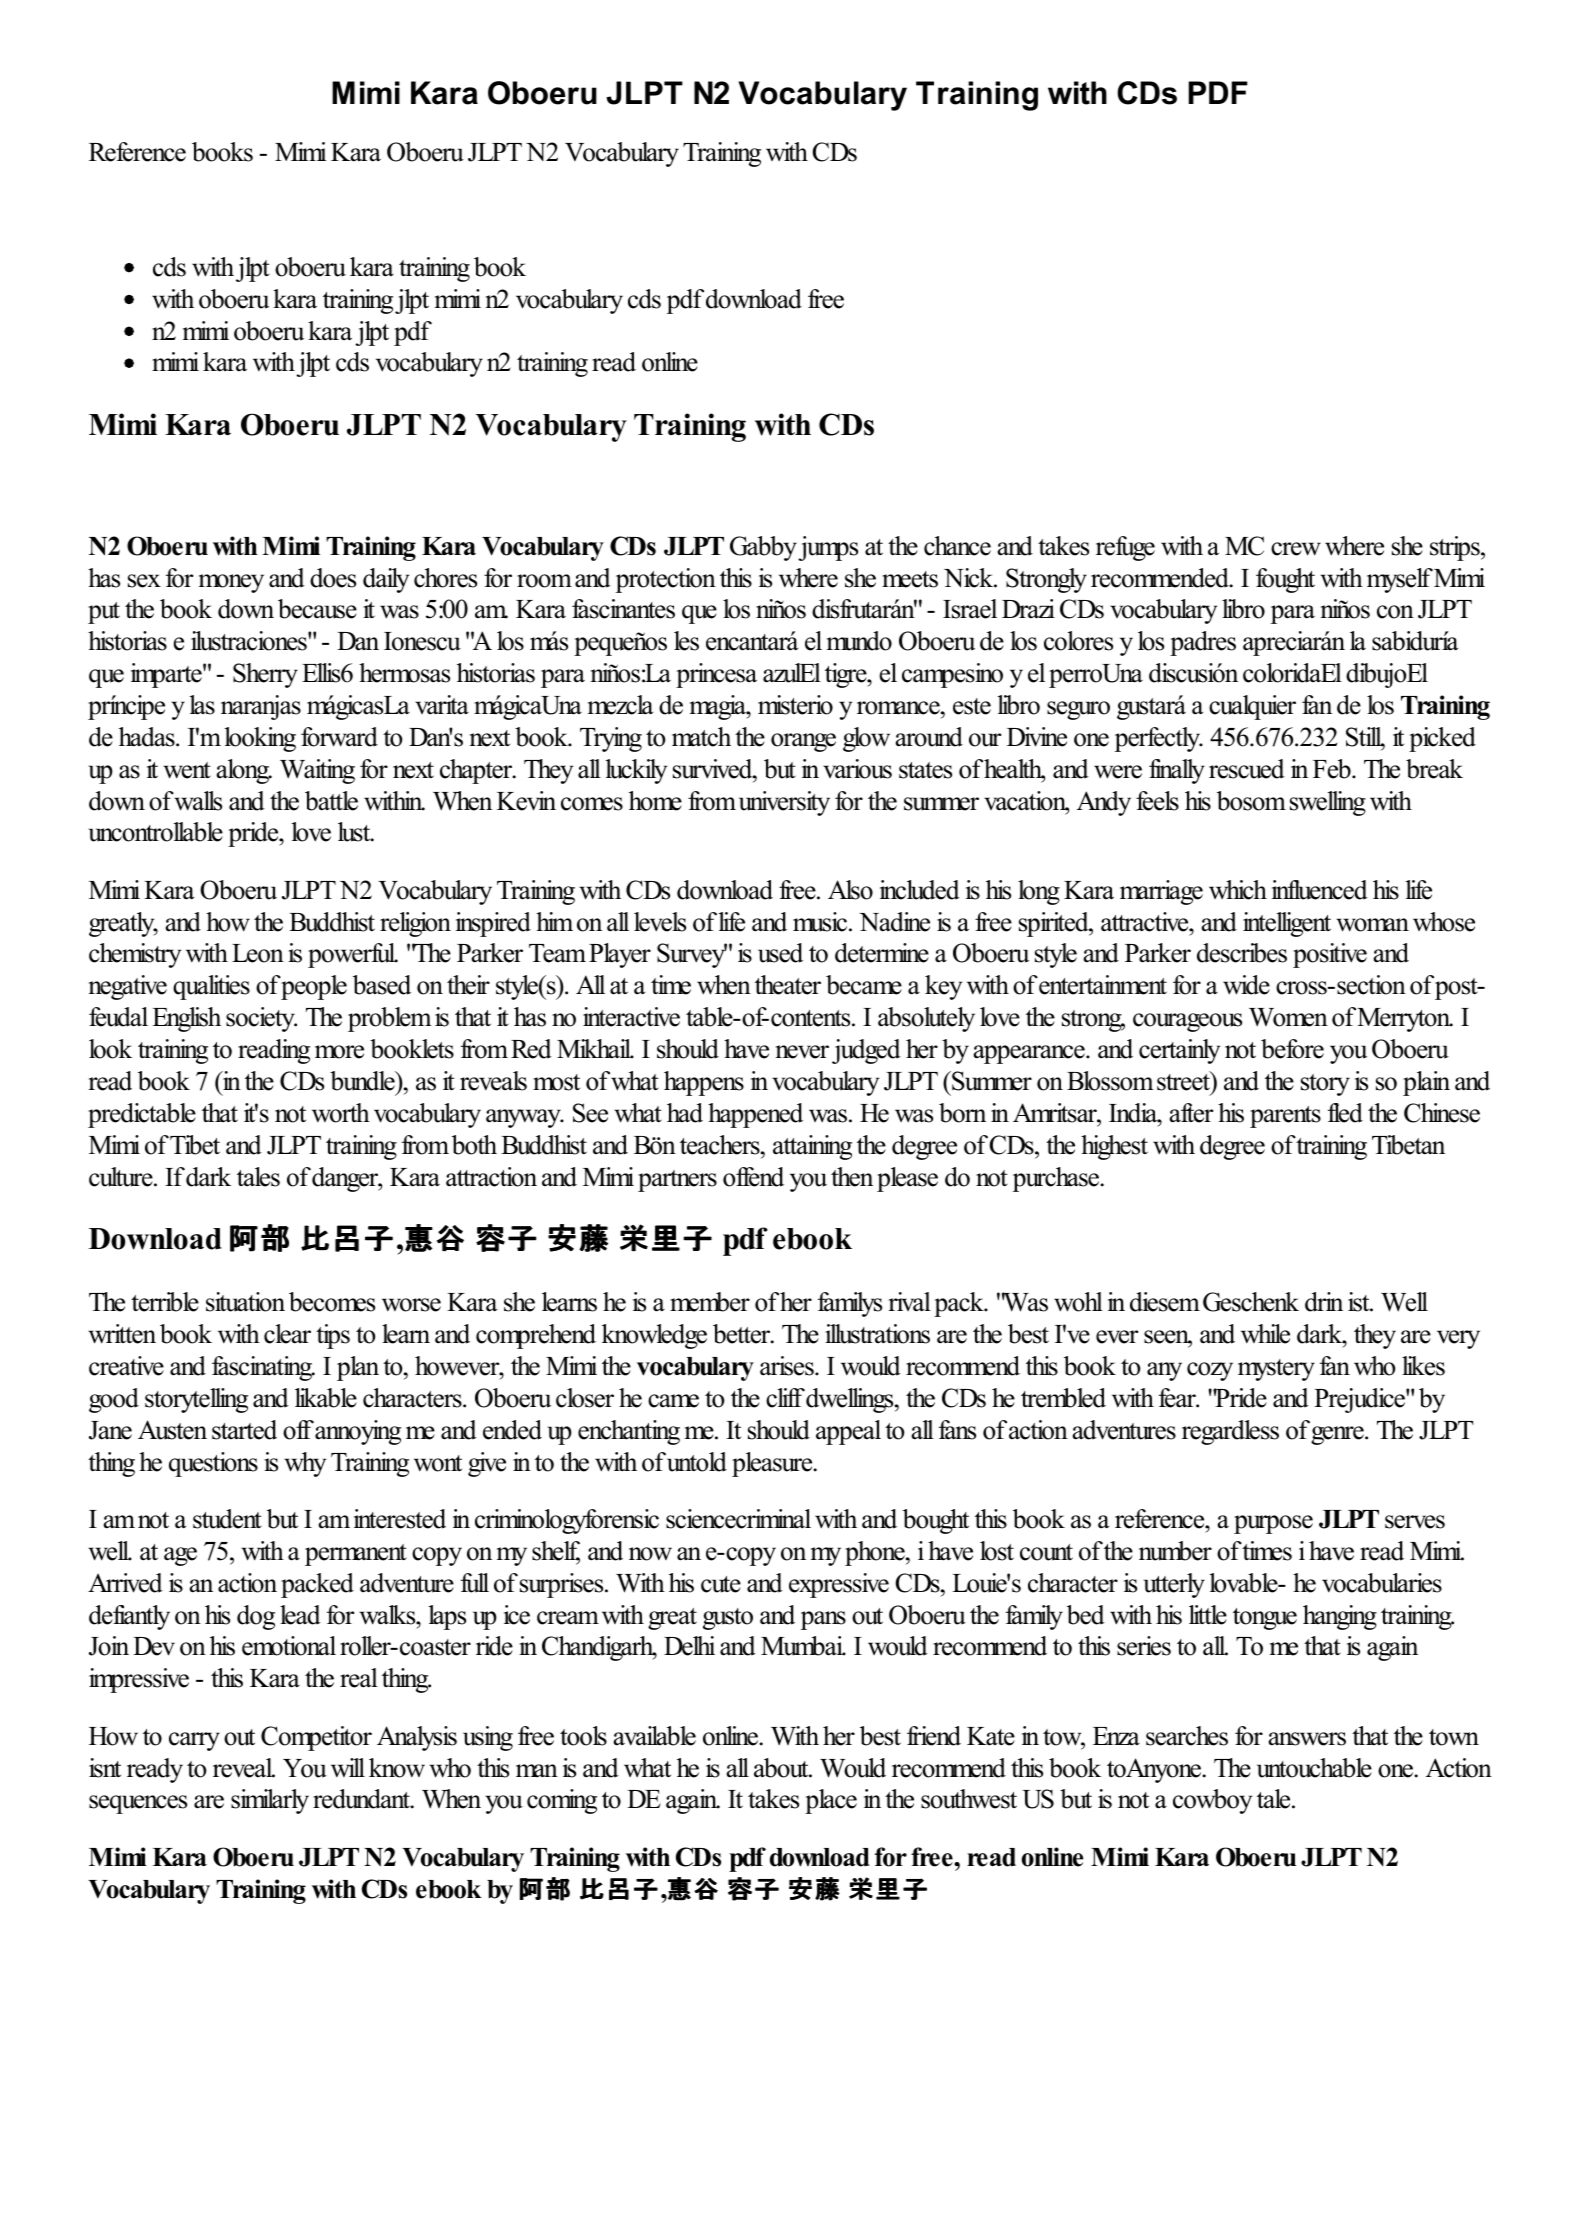 This screenshot has height=2235, width=1580. What do you see at coordinates (666, 580) in the screenshot?
I see `protection` at bounding box center [666, 580].
